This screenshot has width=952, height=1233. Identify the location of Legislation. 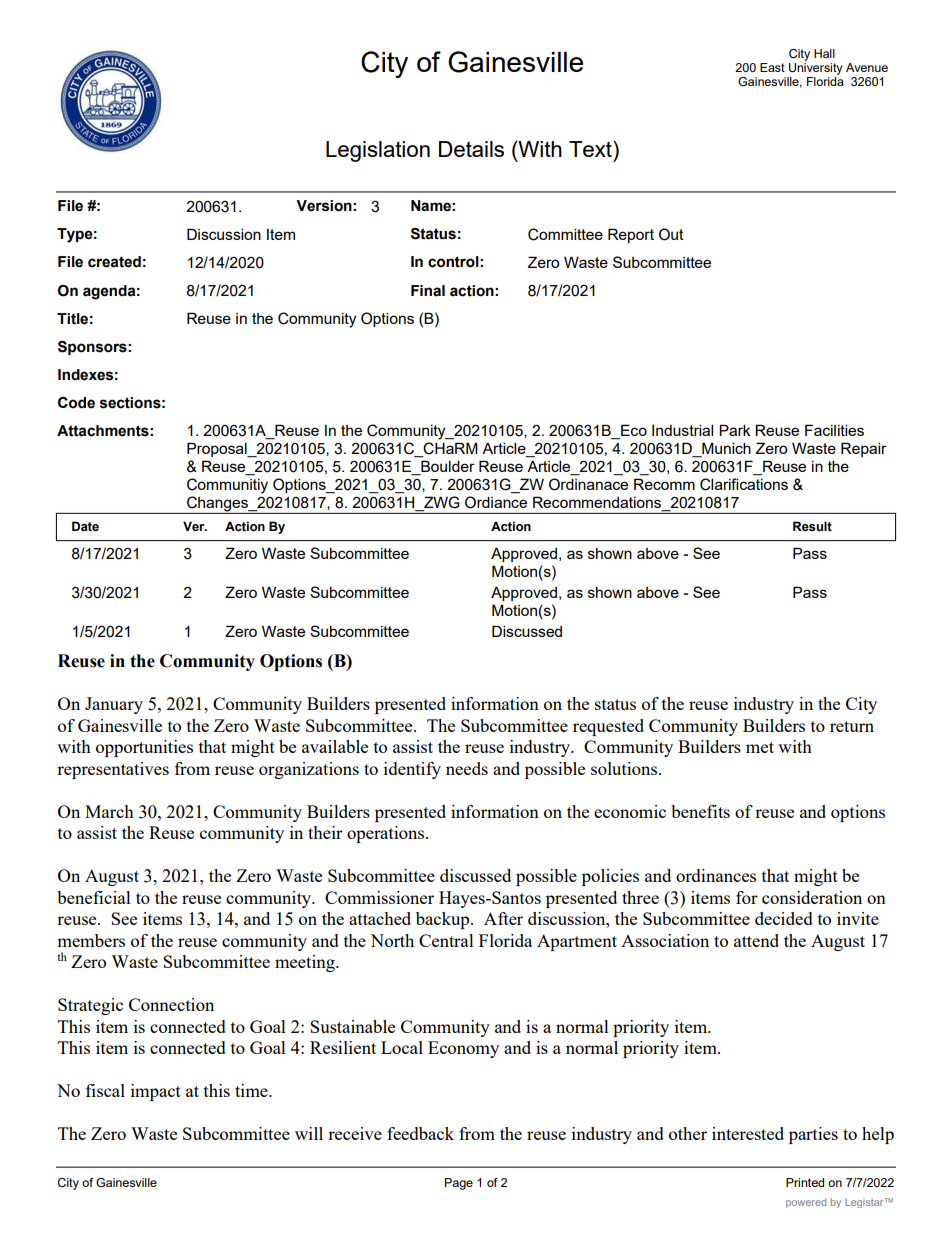
(378, 151).
